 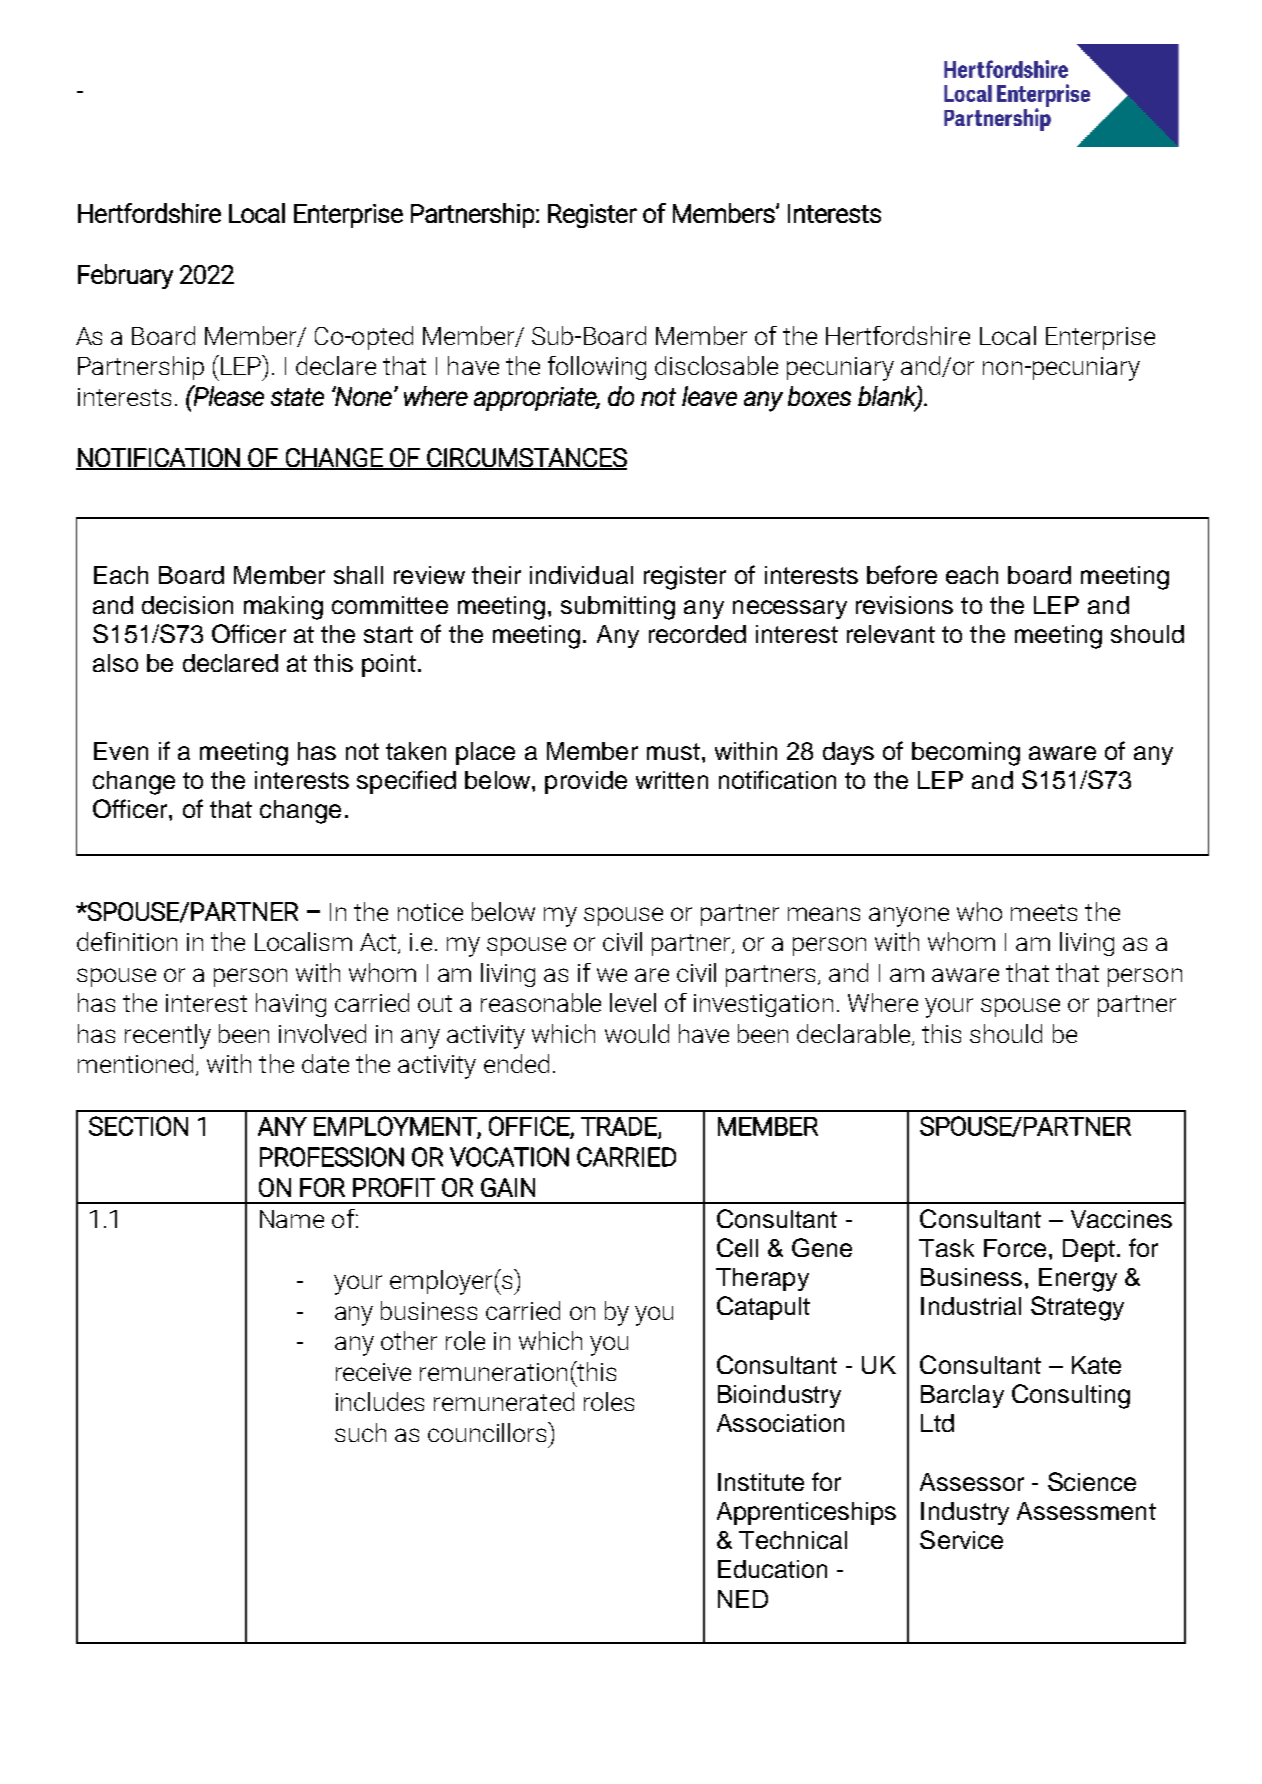 What do you see at coordinates (819, 396) in the screenshot?
I see `boxes` at bounding box center [819, 396].
